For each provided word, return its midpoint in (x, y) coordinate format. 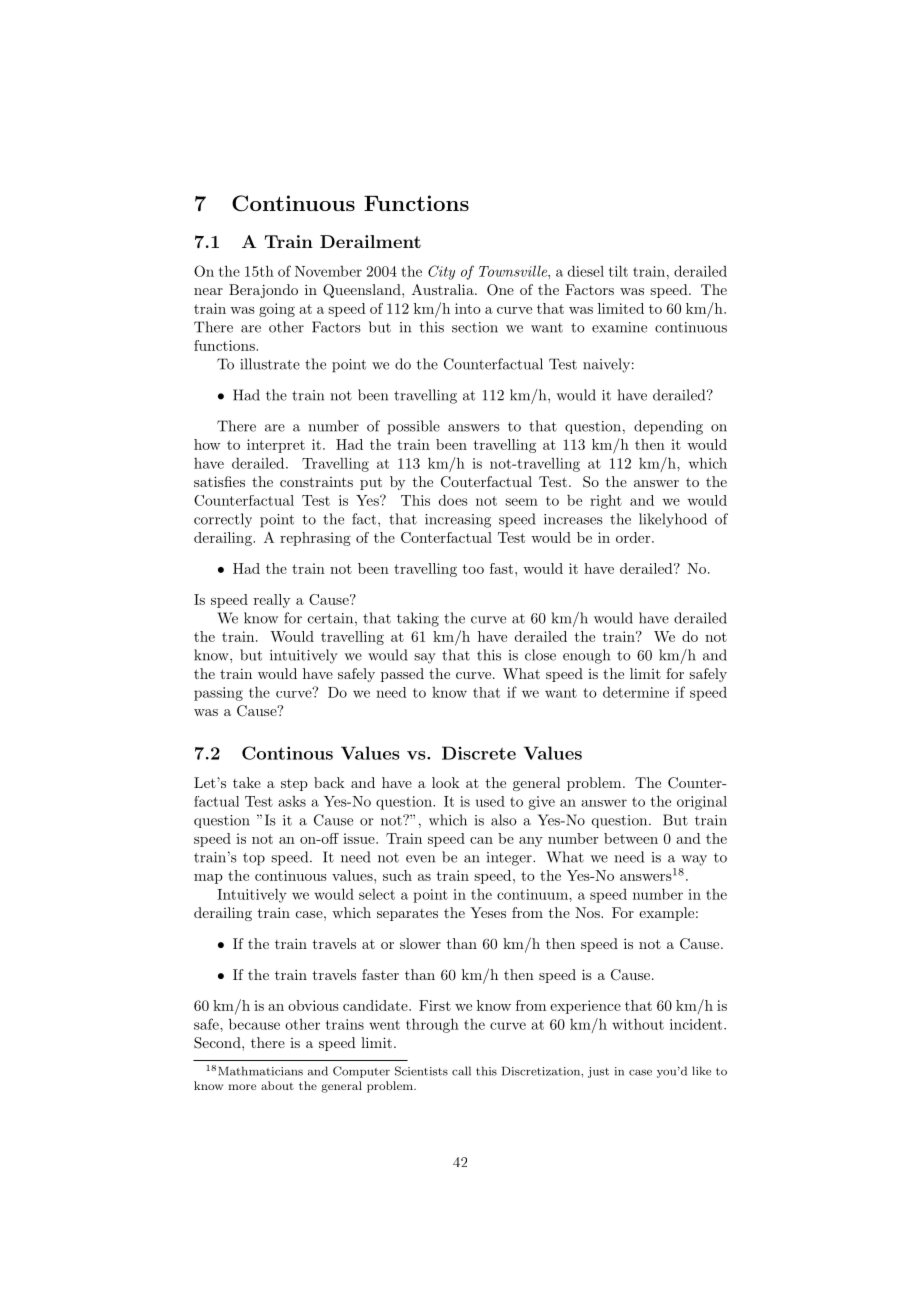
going (277, 310)
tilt (618, 271)
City (441, 272)
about (277, 1085)
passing (218, 694)
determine (636, 692)
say (425, 658)
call (461, 1071)
